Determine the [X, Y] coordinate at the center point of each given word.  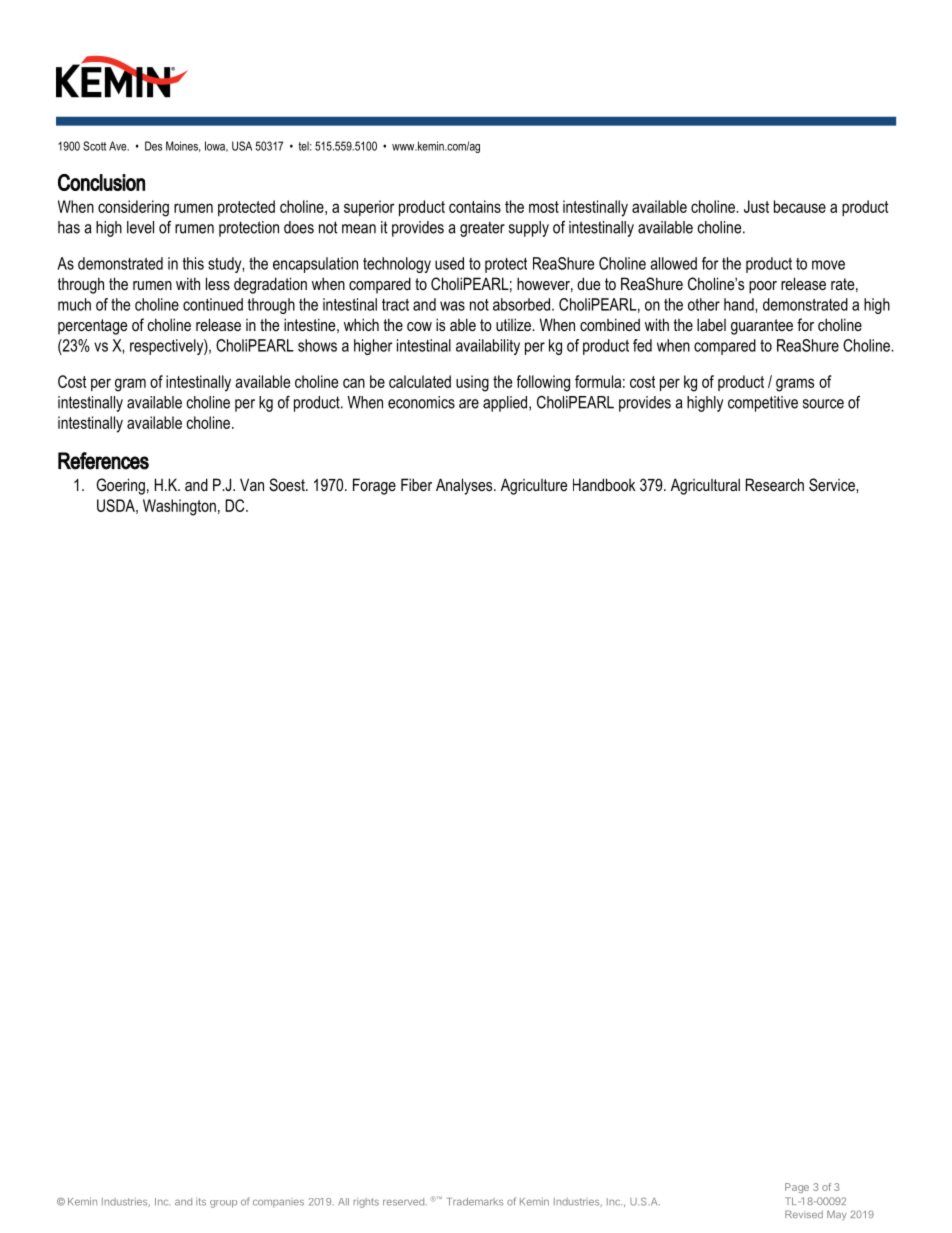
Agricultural [705, 486]
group [223, 1204]
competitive [763, 404]
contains [475, 206]
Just [756, 206]
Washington [179, 507]
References [103, 461]
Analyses [465, 486]
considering [133, 208]
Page [797, 1188]
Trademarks [475, 1202]
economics [421, 402]
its [201, 1202]
